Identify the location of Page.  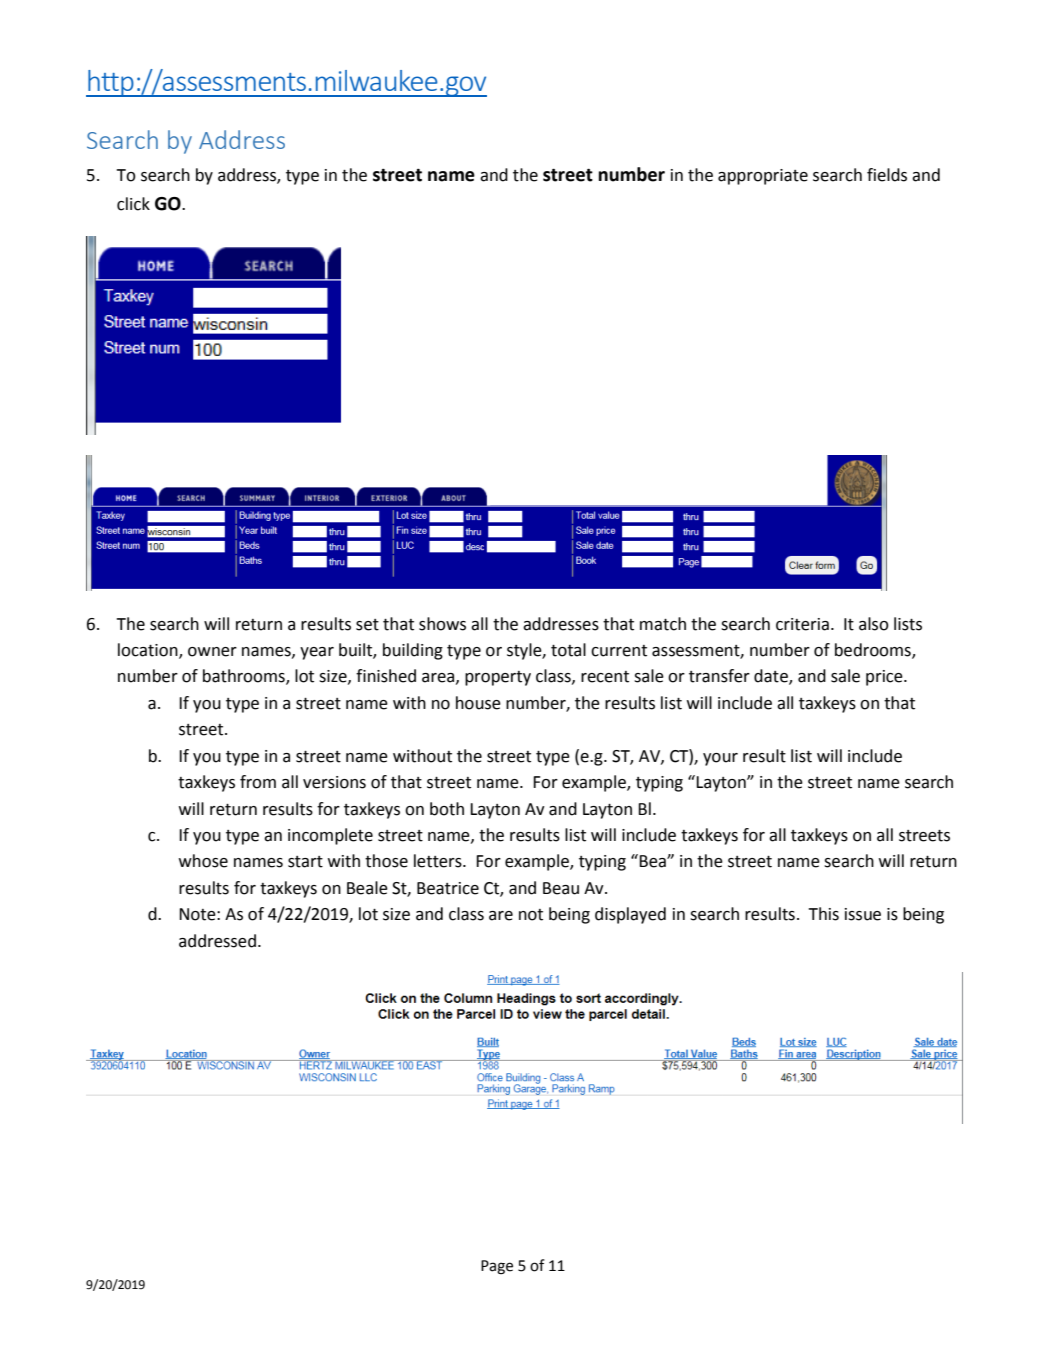
(497, 1267).
